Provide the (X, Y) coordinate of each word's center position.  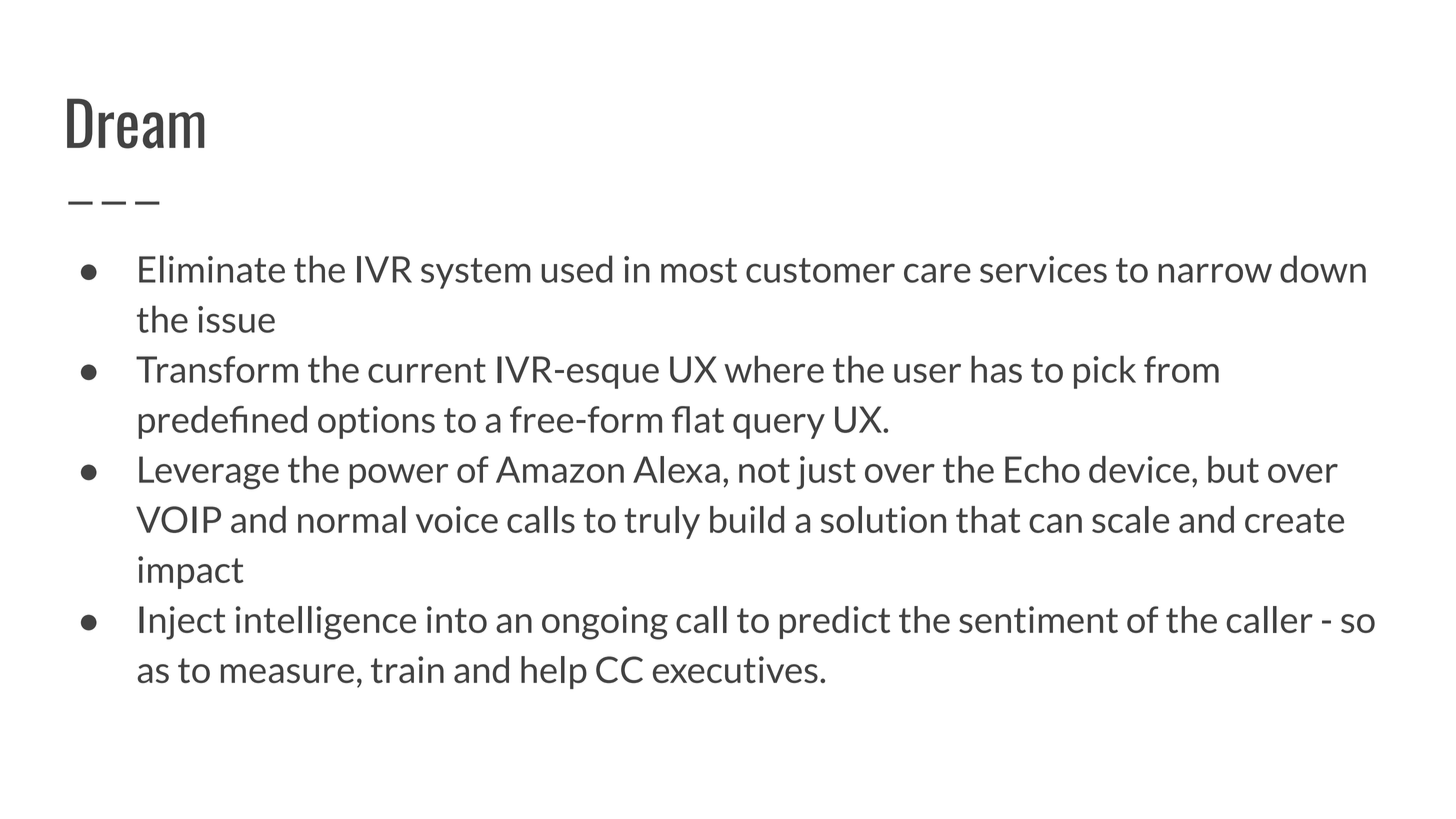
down (1323, 269)
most (699, 270)
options (376, 422)
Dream (136, 123)
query (779, 426)
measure (287, 673)
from (1181, 369)
